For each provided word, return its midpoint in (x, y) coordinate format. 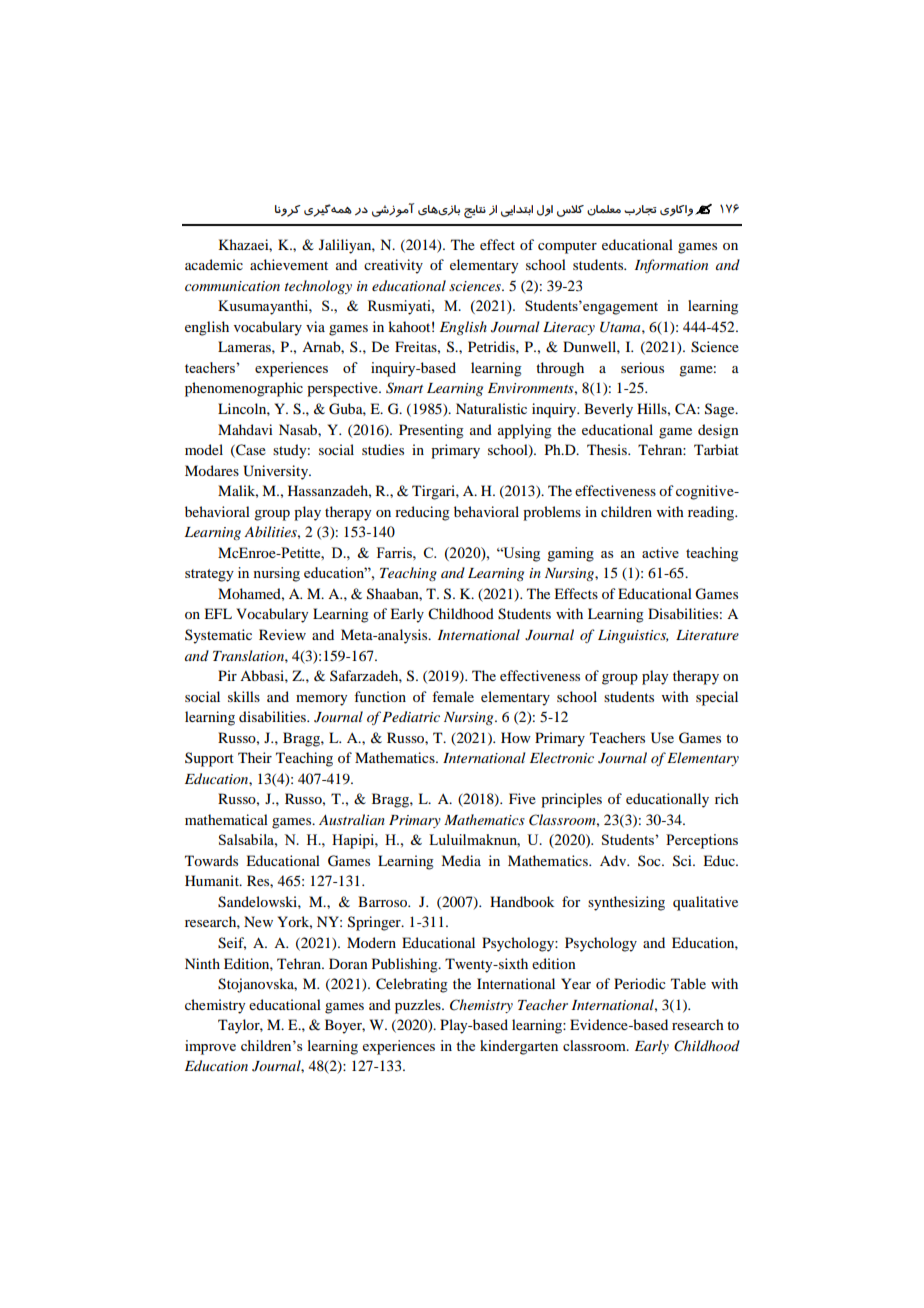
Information (671, 266)
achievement (289, 264)
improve (210, 1047)
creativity (393, 266)
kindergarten (519, 1047)
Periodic (640, 983)
